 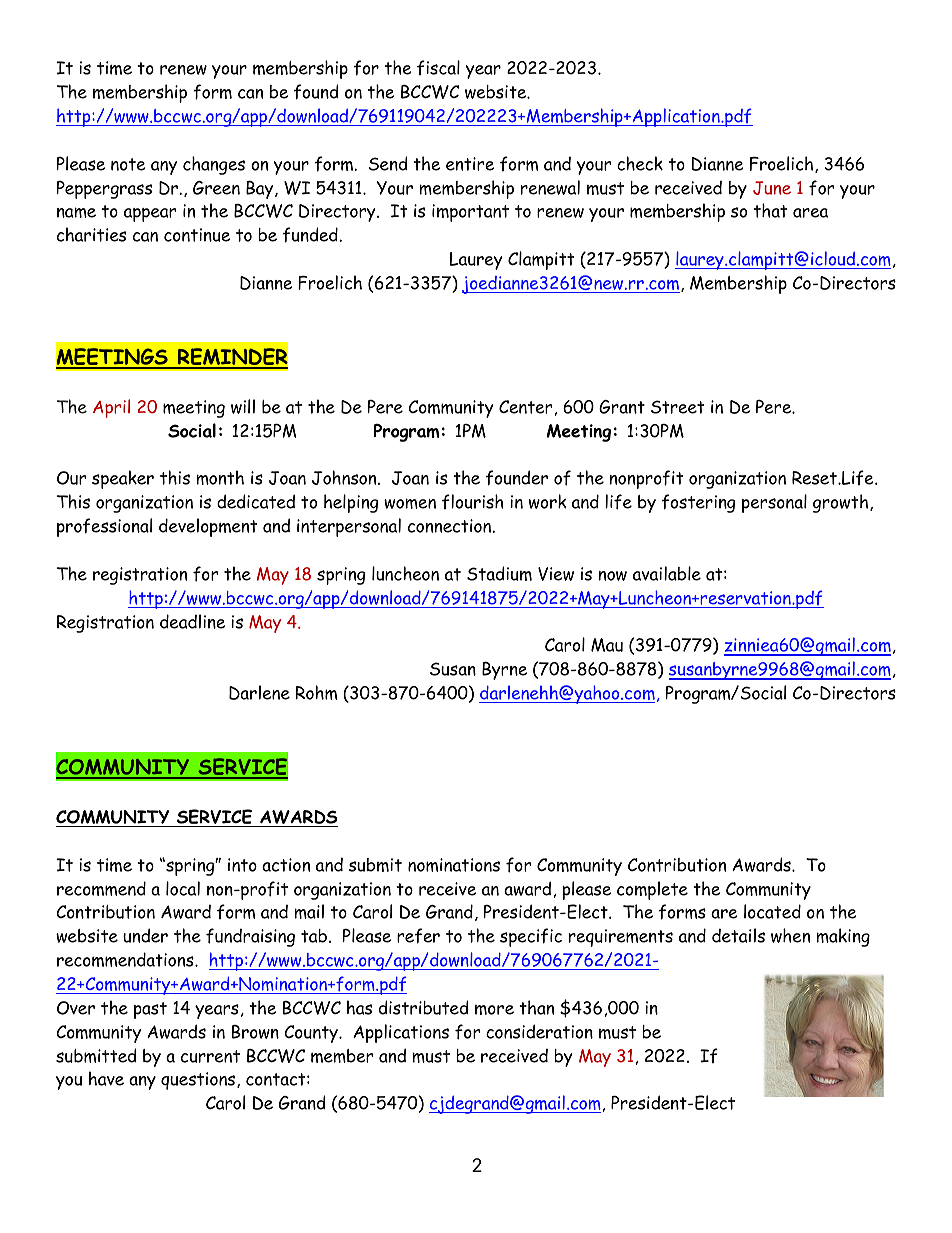 I want to click on June, so click(x=772, y=188).
